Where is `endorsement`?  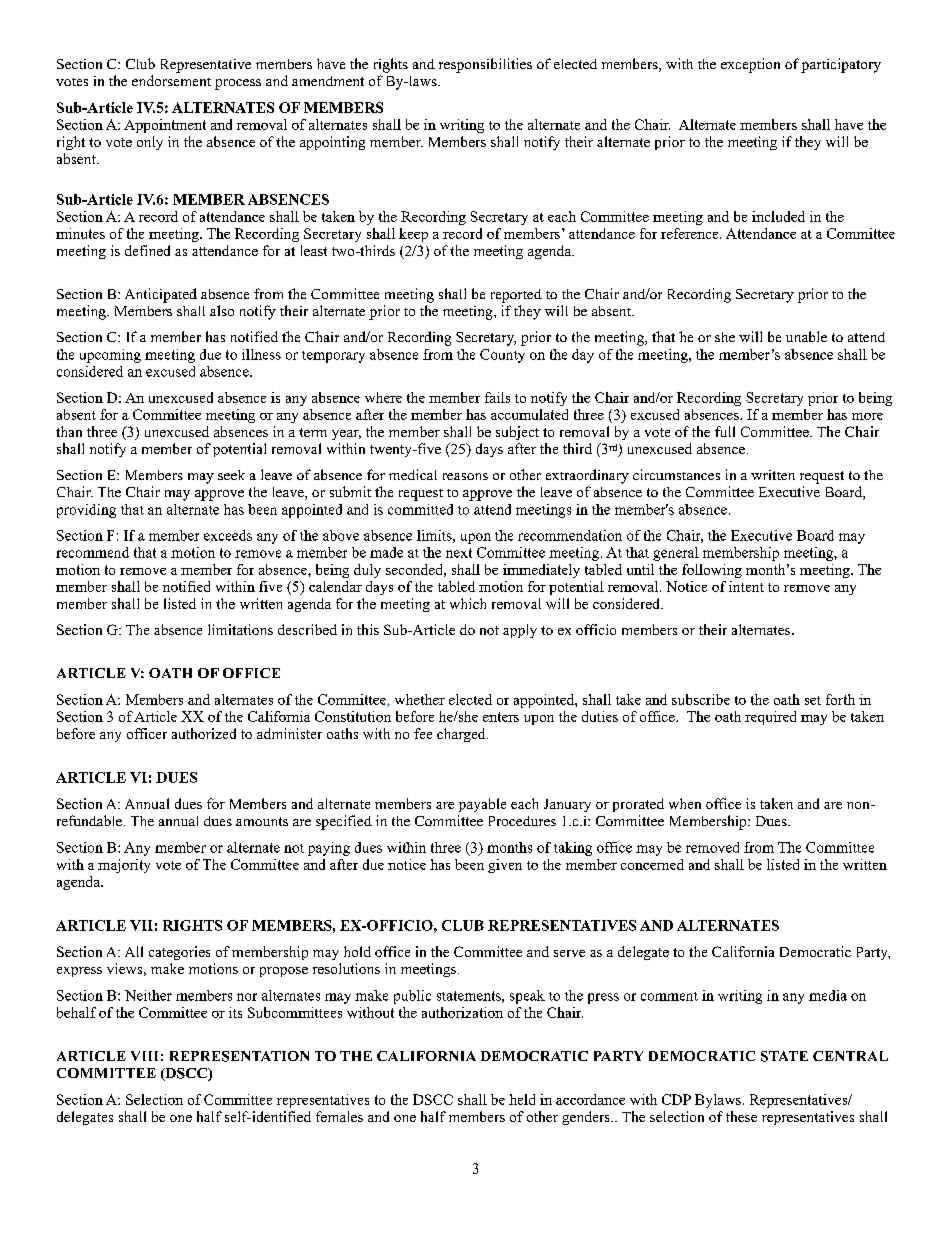 endorsement is located at coordinates (171, 80).
